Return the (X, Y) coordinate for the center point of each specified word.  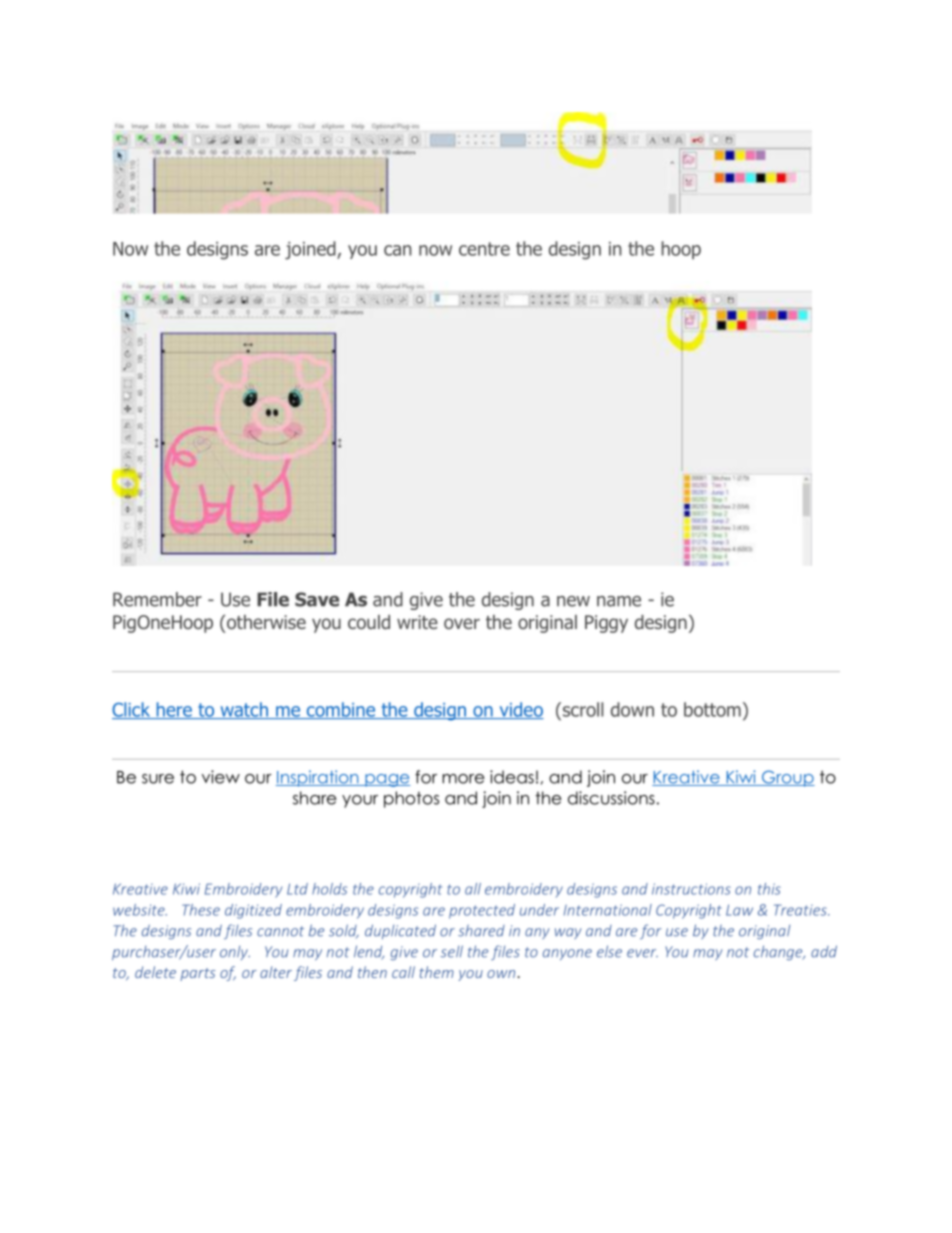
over (462, 623)
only (235, 953)
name (619, 601)
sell (452, 951)
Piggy (606, 624)
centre (484, 249)
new (573, 601)
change (779, 952)
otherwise (266, 622)
